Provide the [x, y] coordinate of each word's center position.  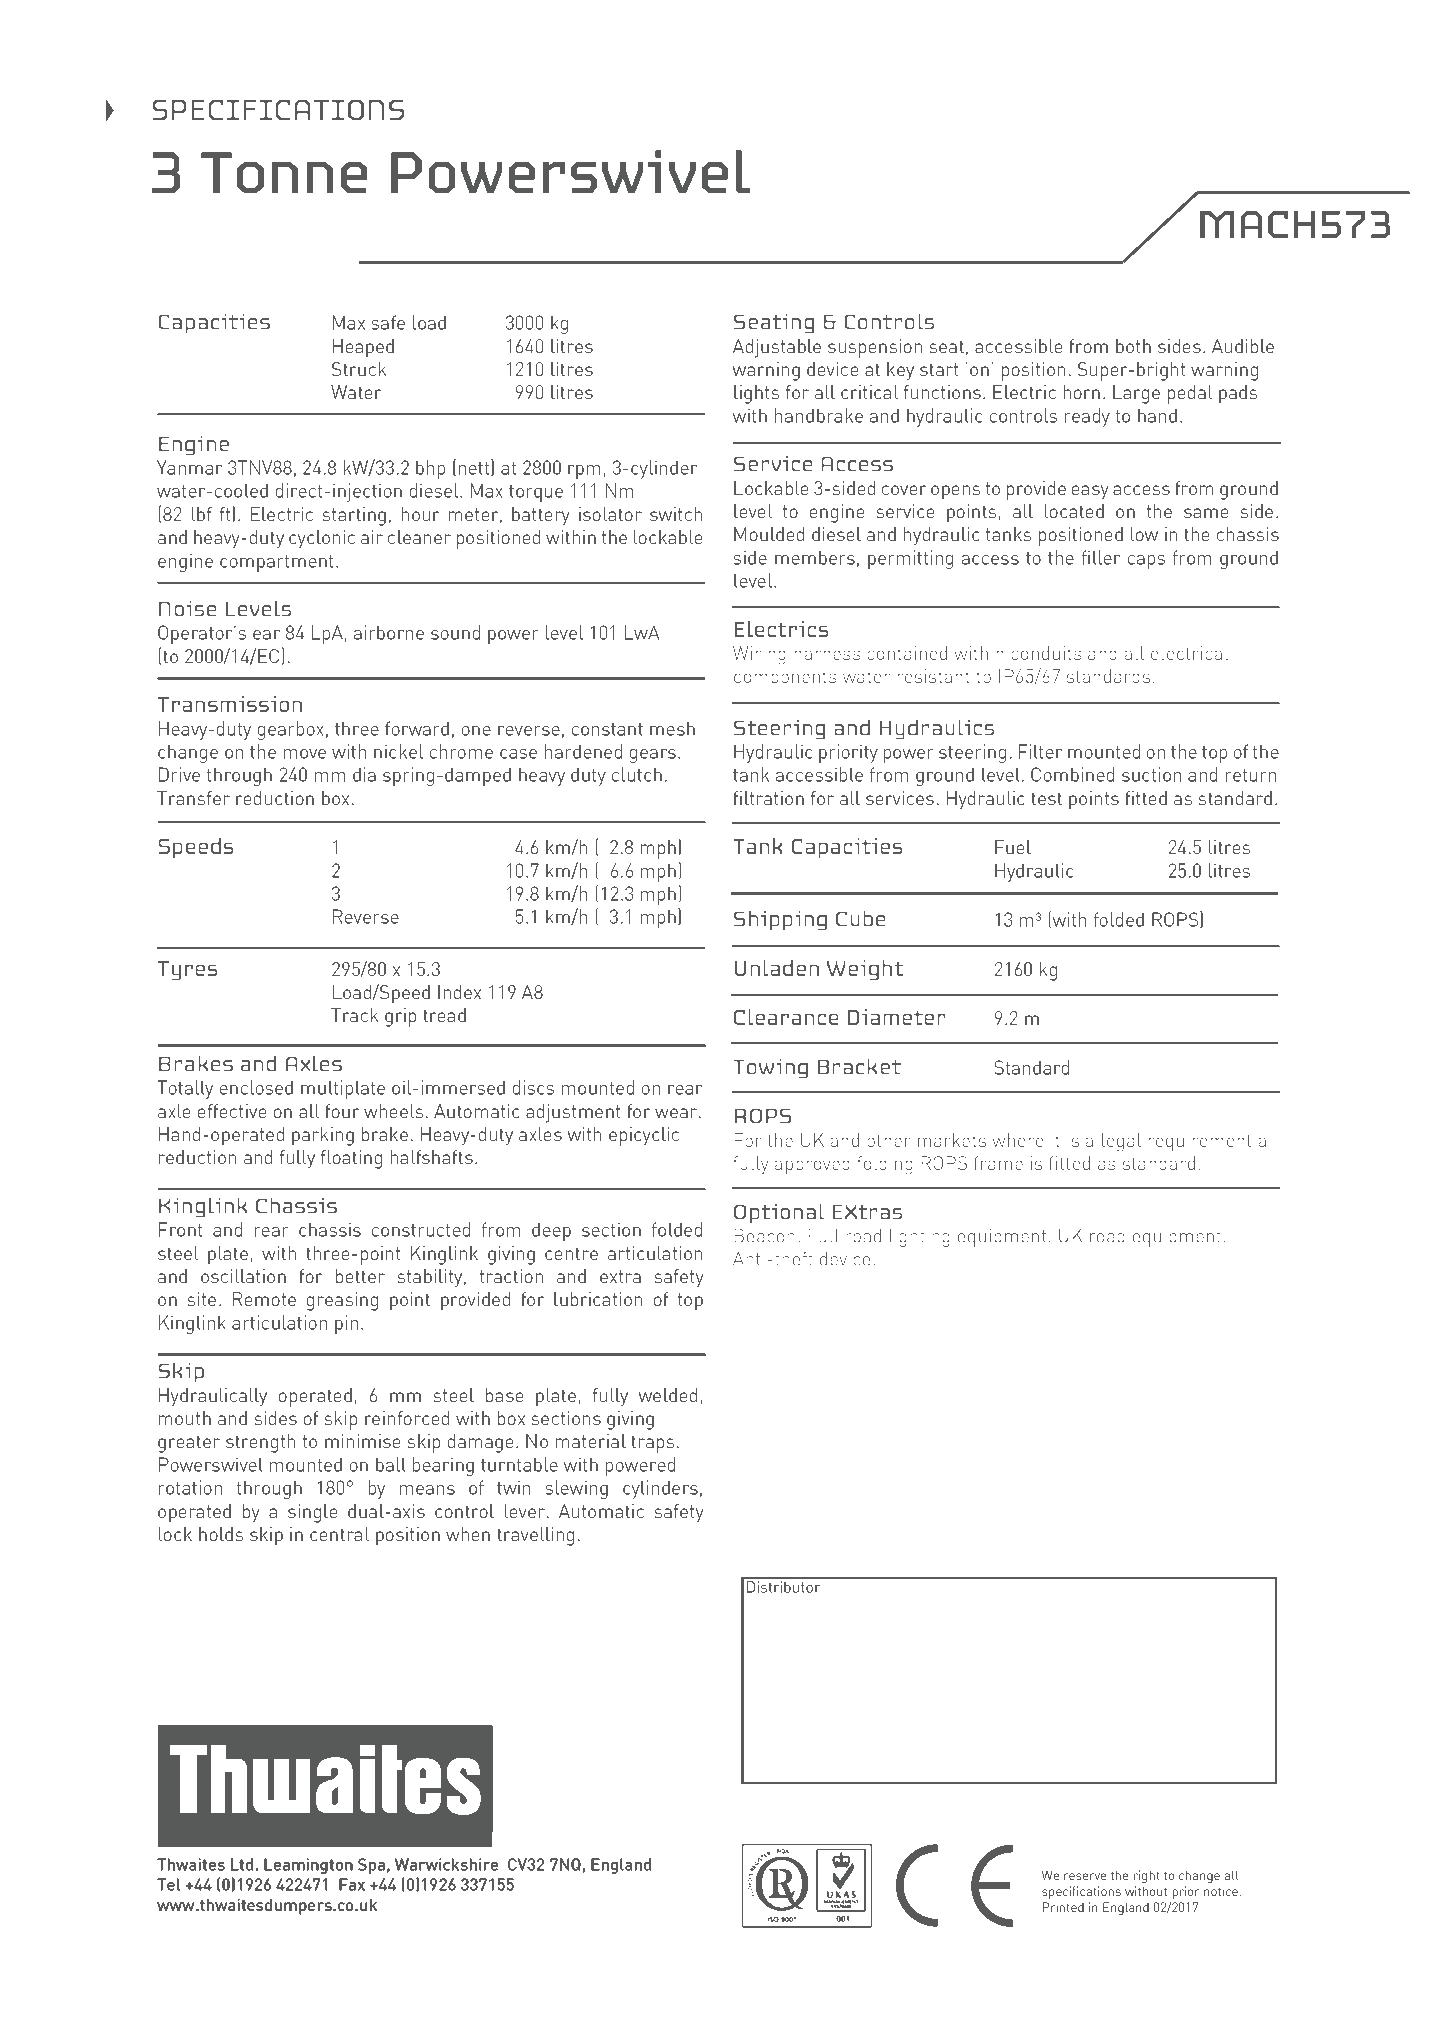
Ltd [242, 1864]
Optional [779, 1213]
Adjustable [777, 348]
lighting [920, 1237]
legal [1121, 1142]
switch [676, 514]
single [313, 1513]
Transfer [193, 798]
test [1046, 798]
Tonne [284, 172]
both [1133, 346]
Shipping [780, 920]
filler [1101, 557]
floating [351, 1159]
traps [652, 1444]
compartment [276, 563]
